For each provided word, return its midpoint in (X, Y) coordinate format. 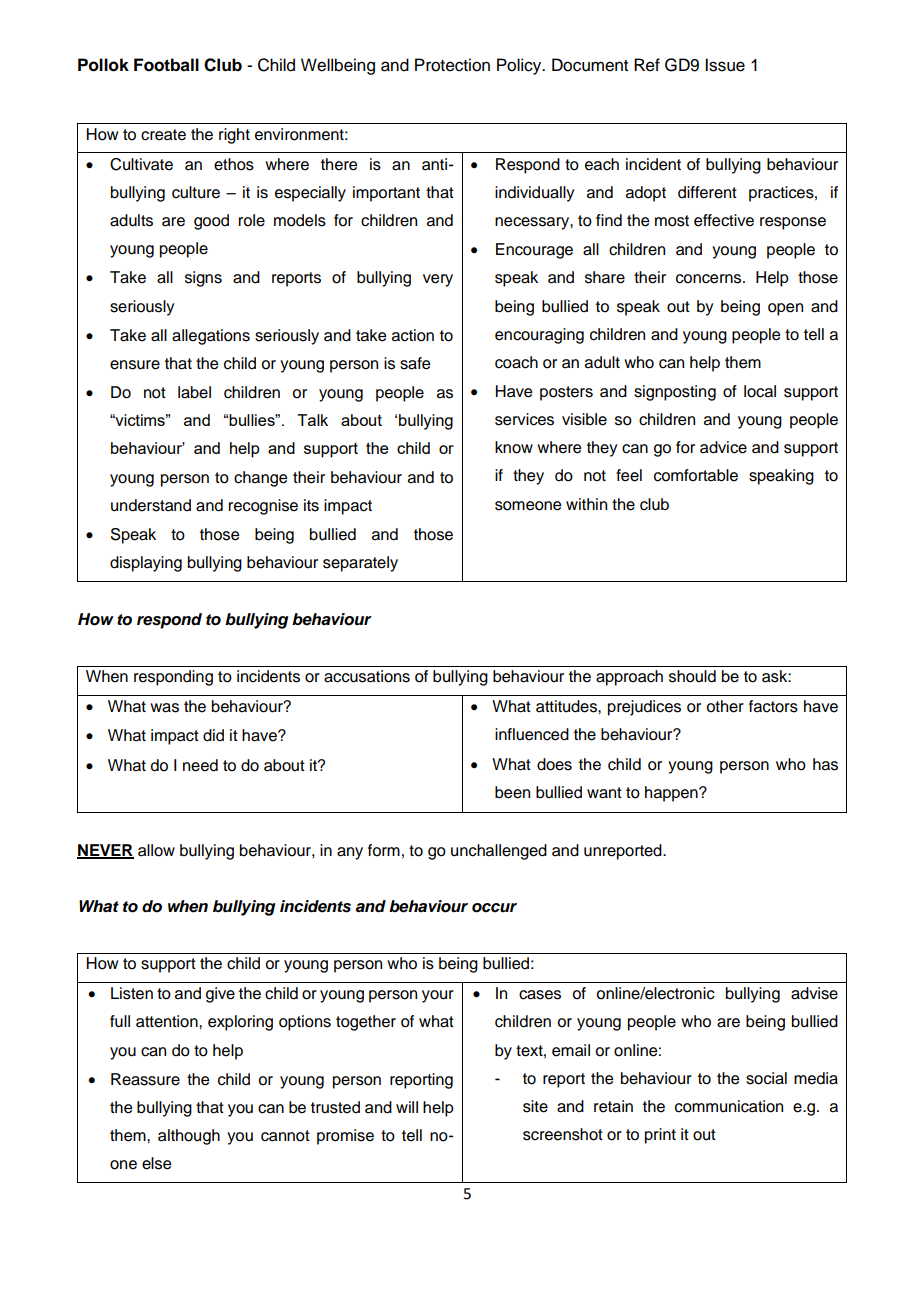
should (692, 676)
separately (360, 564)
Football (166, 65)
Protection (452, 65)
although (189, 1137)
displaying (146, 564)
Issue (725, 65)
